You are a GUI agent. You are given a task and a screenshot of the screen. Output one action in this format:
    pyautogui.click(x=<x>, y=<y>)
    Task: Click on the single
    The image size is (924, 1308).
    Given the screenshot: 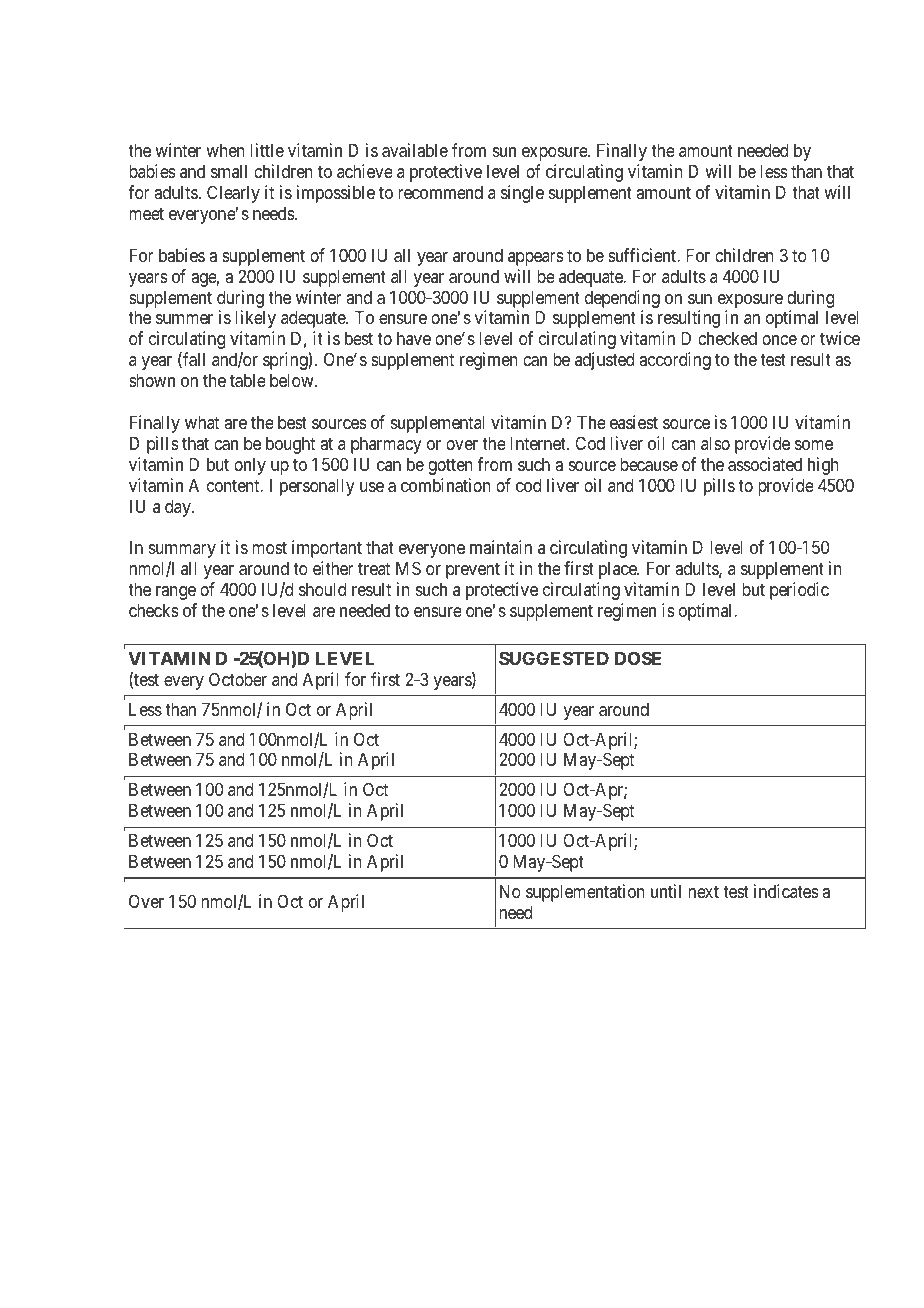 What is the action you would take?
    pyautogui.click(x=522, y=194)
